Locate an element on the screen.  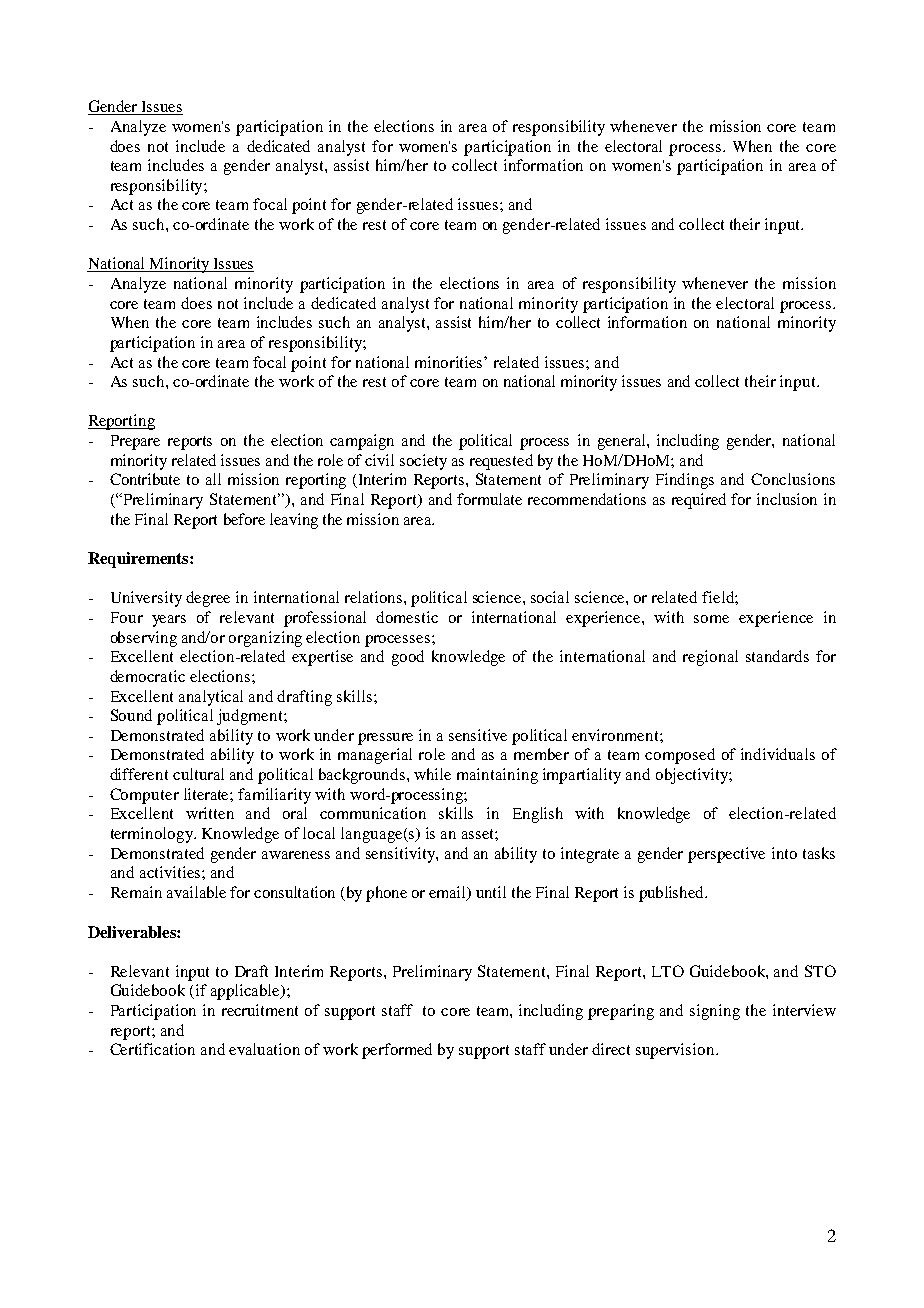
Conclusions is located at coordinates (793, 479).
